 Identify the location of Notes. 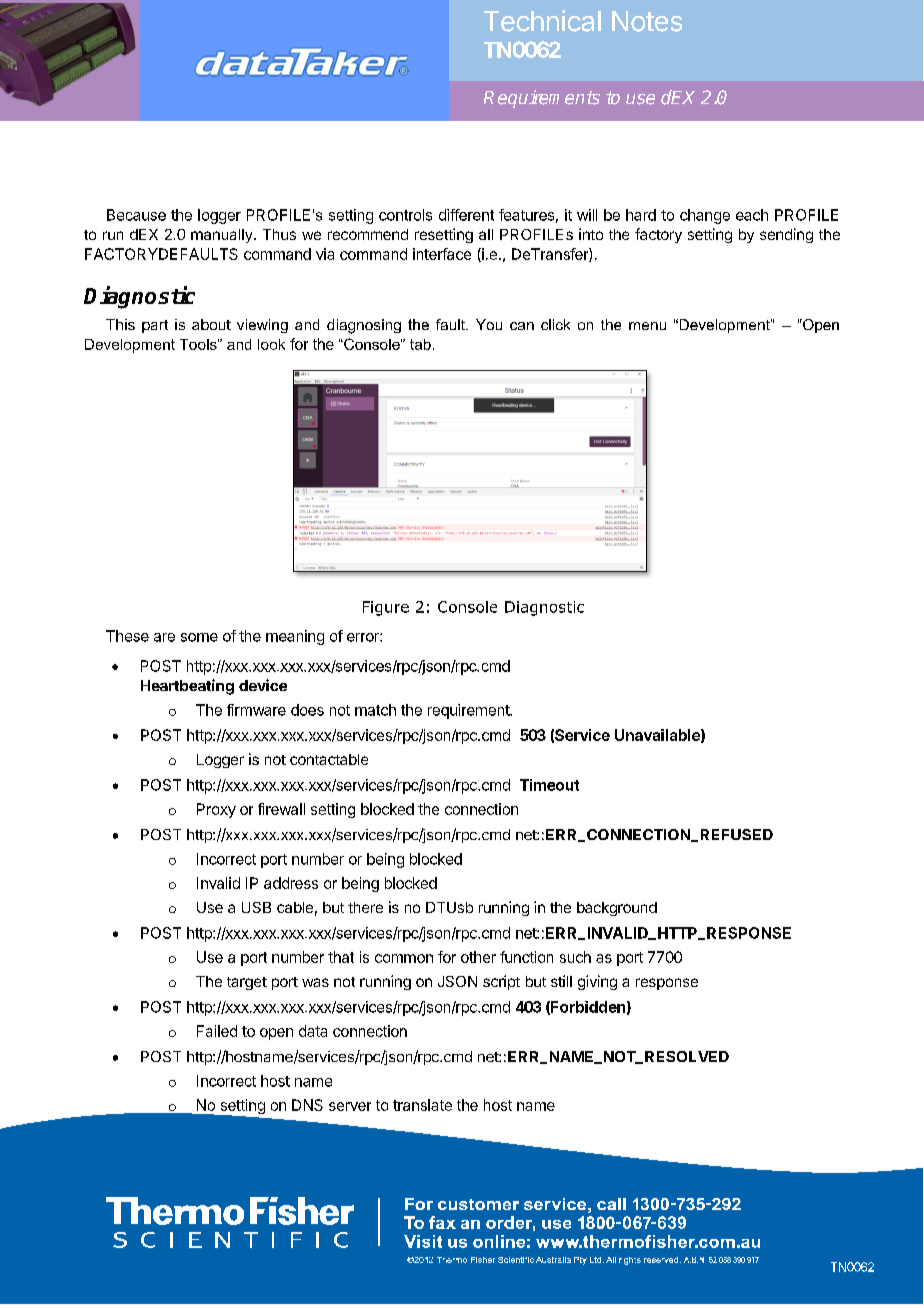
(647, 21).
